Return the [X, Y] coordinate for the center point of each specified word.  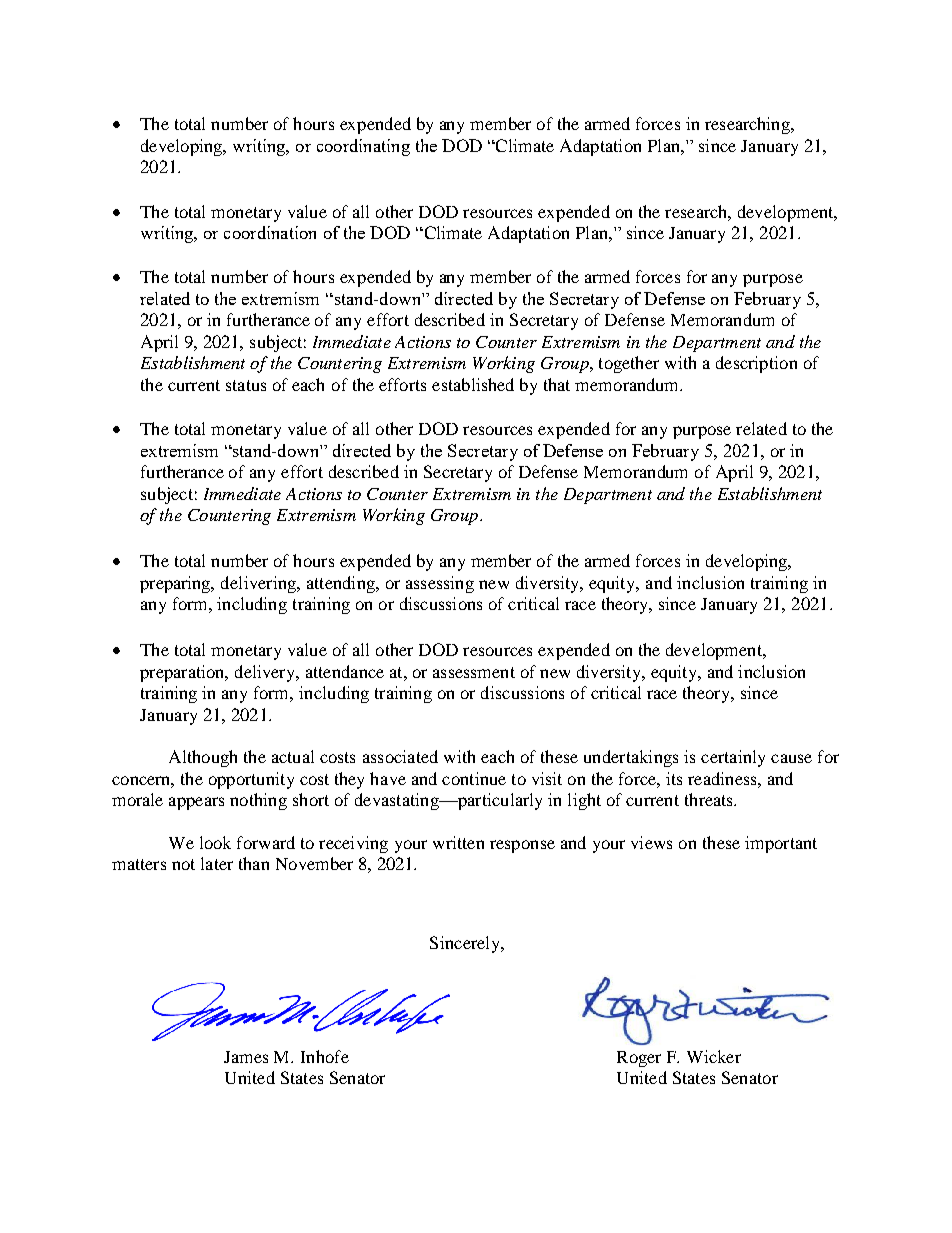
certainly [733, 758]
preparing [176, 584]
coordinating [363, 147]
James [246, 1057]
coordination [270, 232]
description [756, 364]
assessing [440, 584]
